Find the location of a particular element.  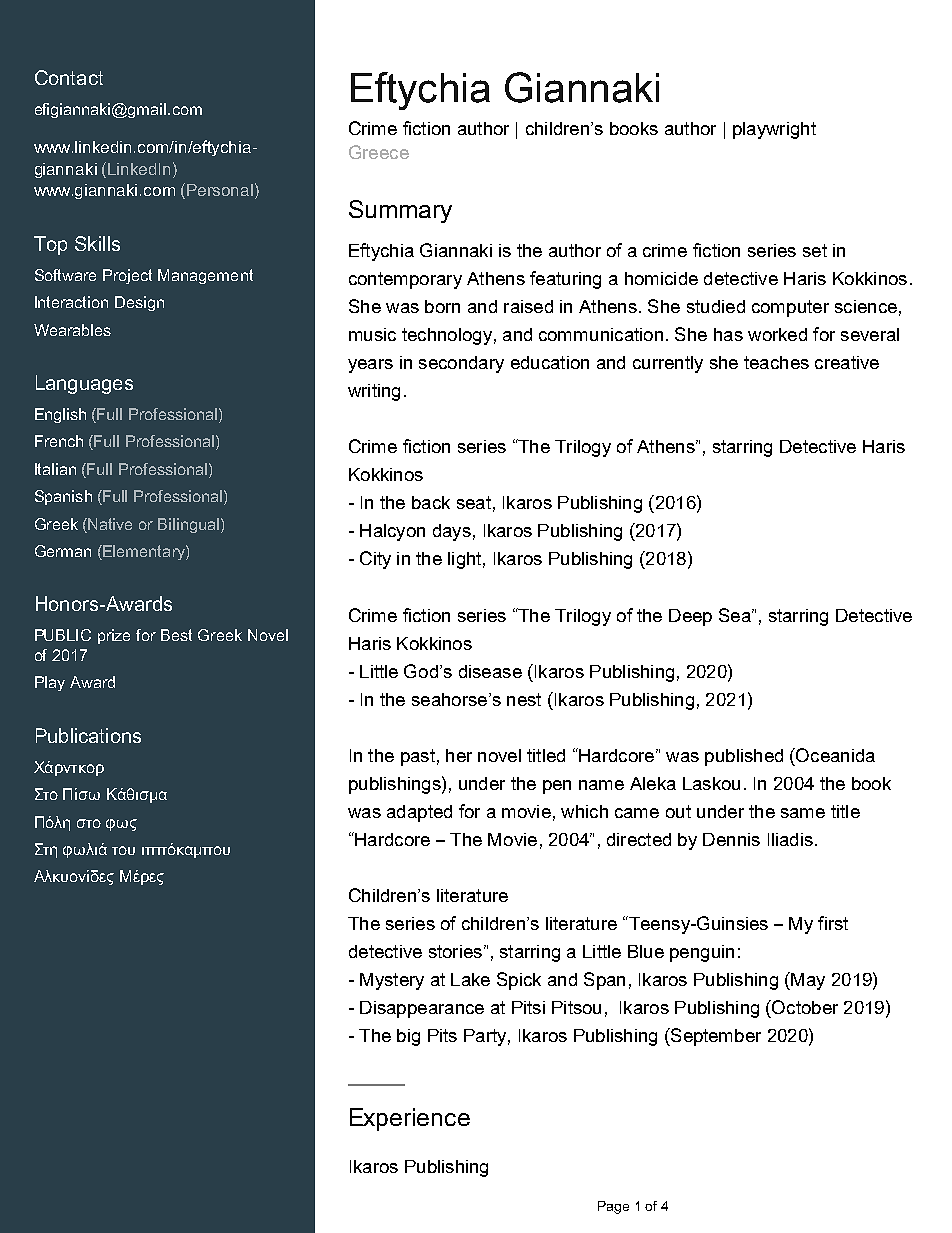

Greece is located at coordinates (379, 152).
